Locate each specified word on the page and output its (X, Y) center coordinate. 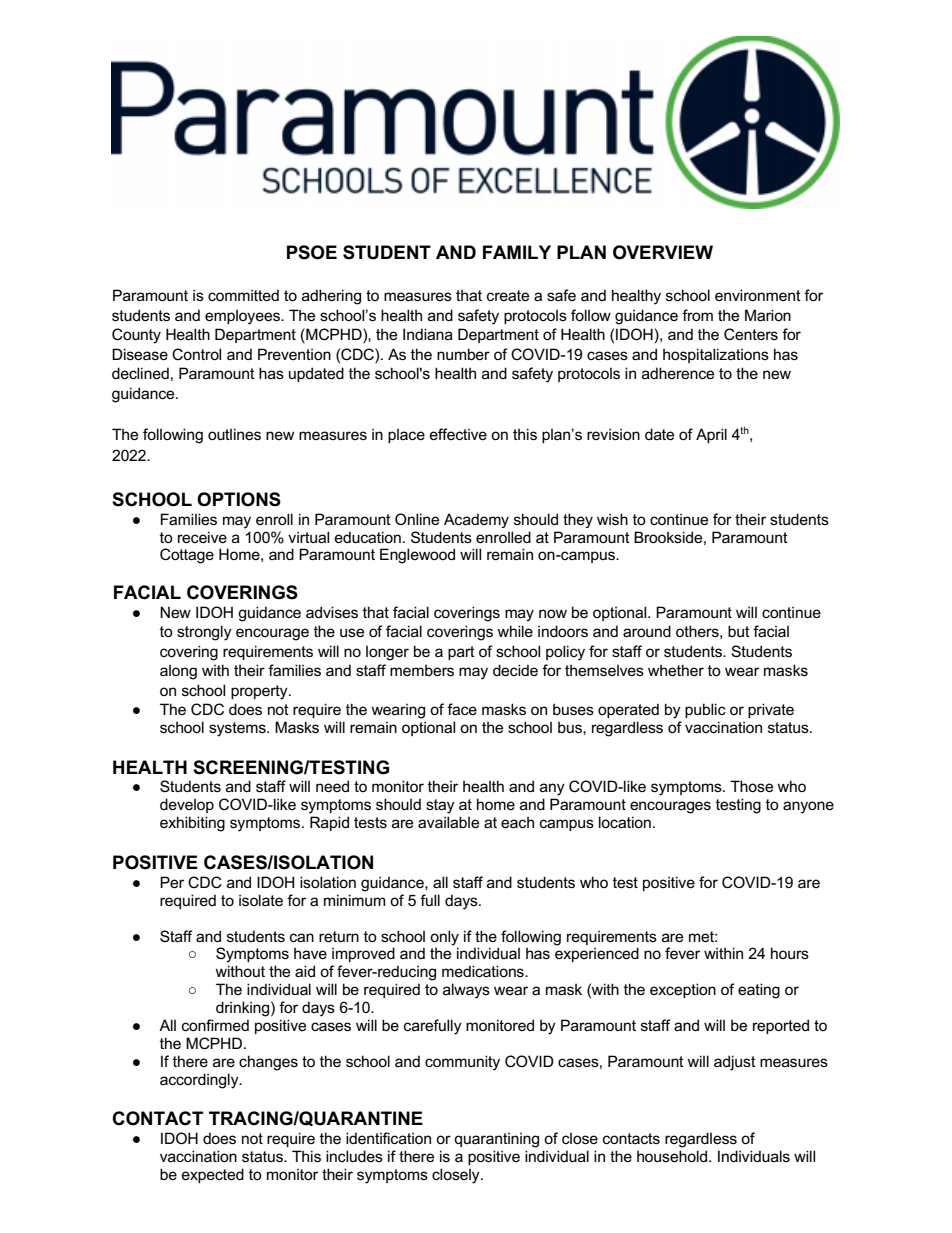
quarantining (496, 1140)
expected (213, 1175)
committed (243, 295)
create (508, 295)
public (705, 710)
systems (238, 729)
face (462, 709)
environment (758, 295)
